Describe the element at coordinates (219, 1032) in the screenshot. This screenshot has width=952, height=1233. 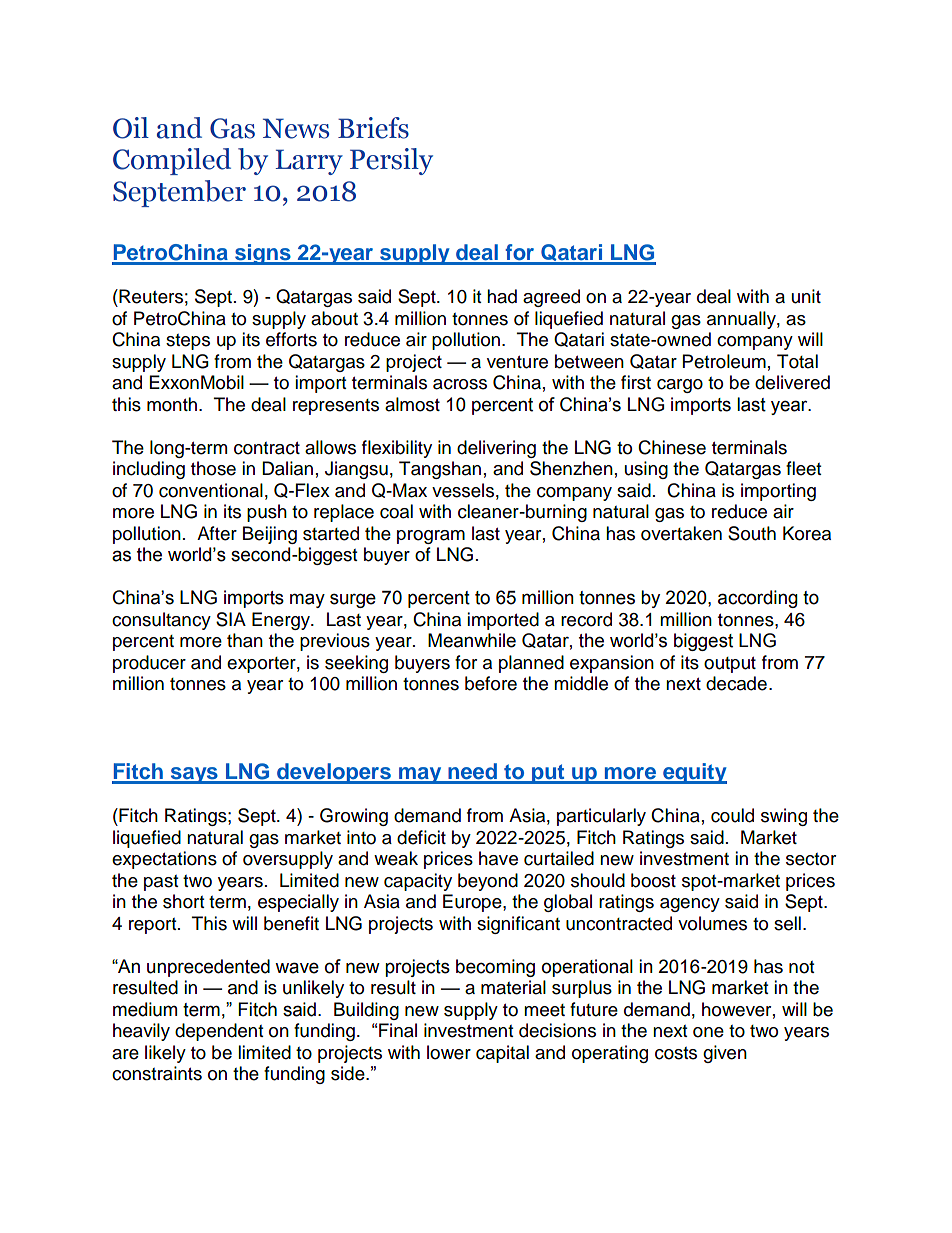
I see `dependent` at that location.
